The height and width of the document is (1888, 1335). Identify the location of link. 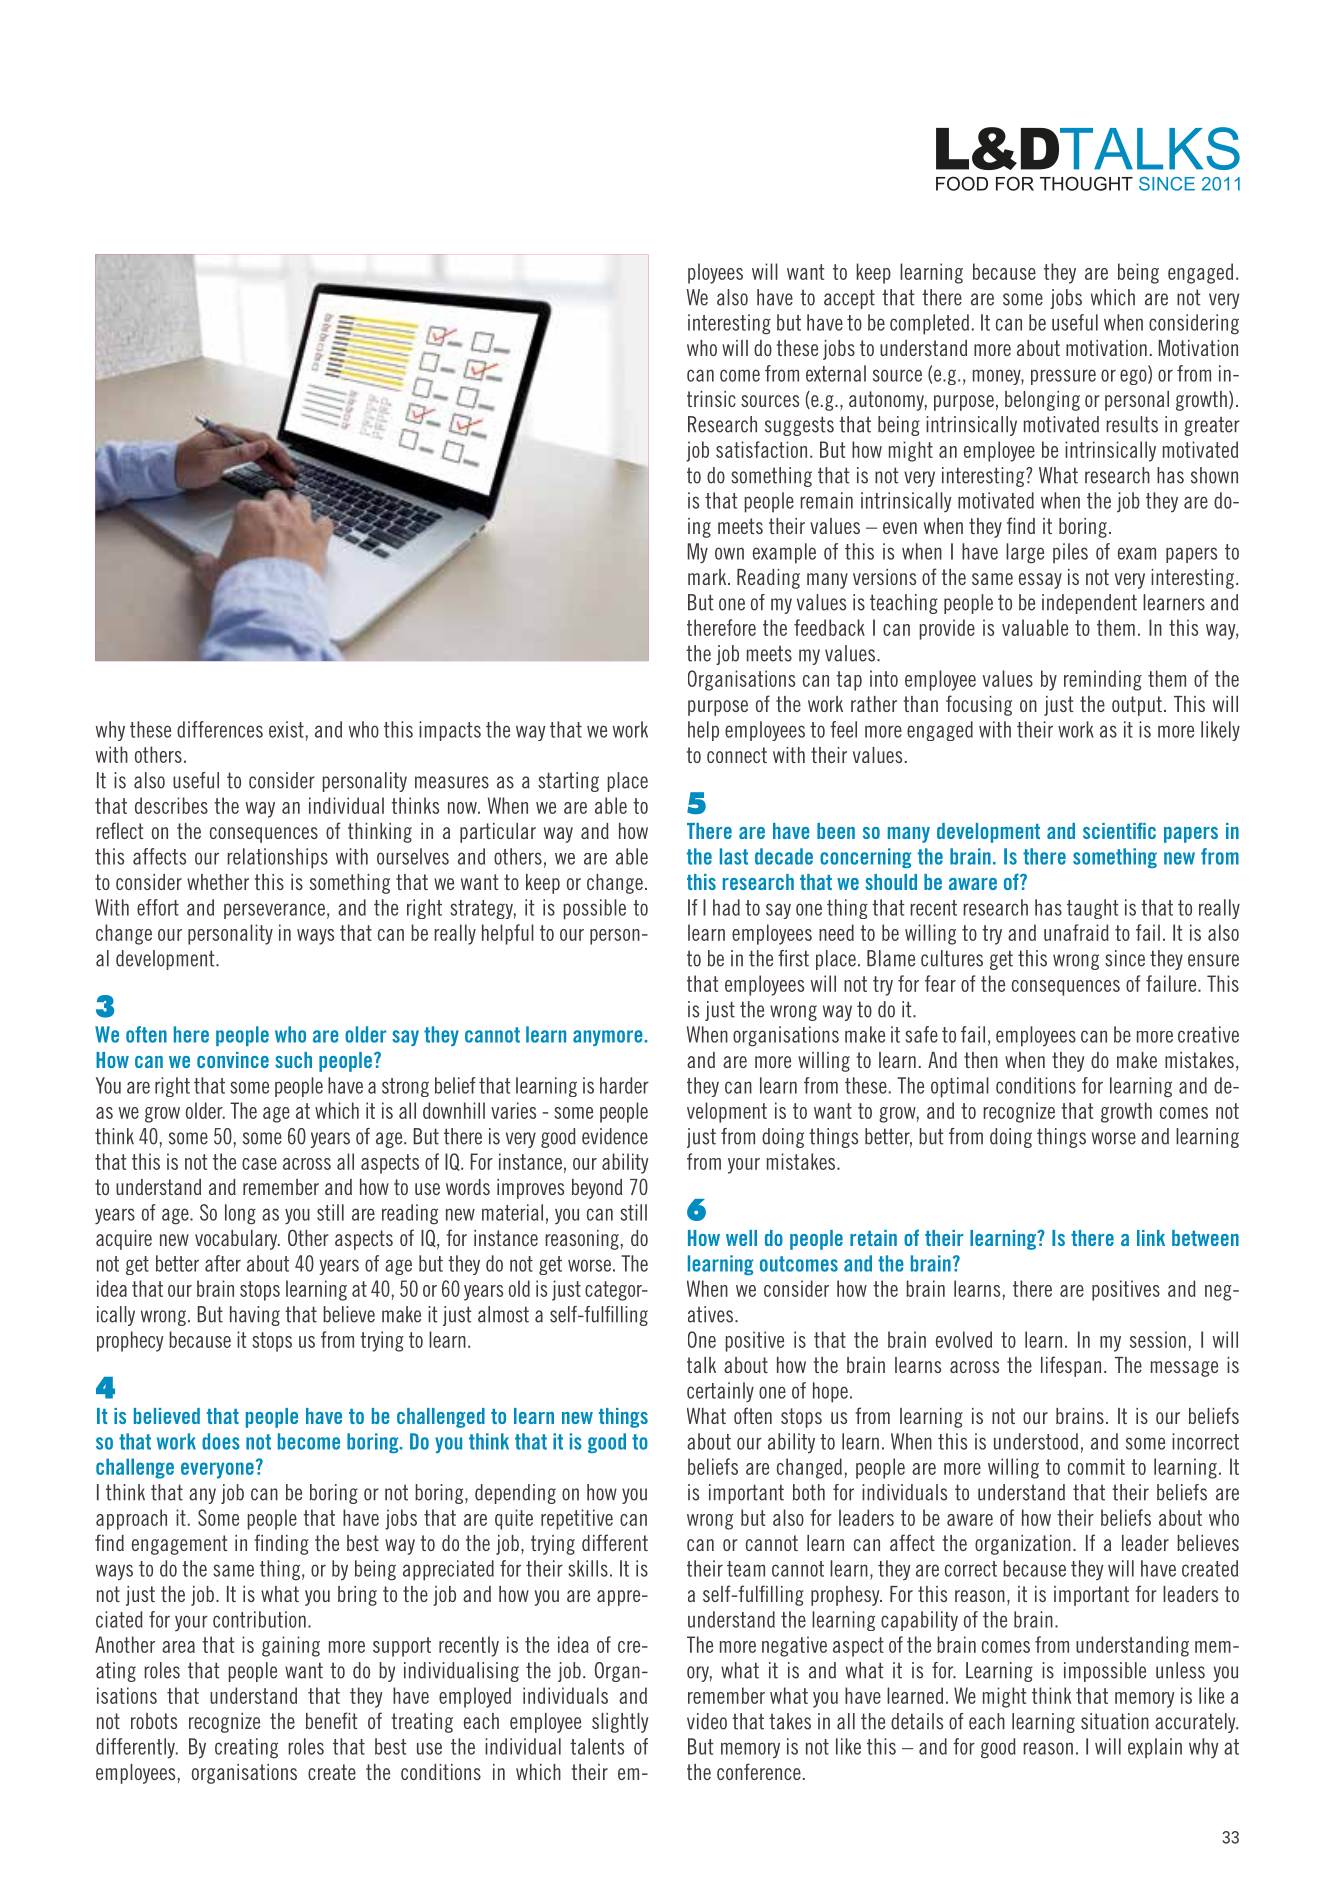
(1151, 1238).
